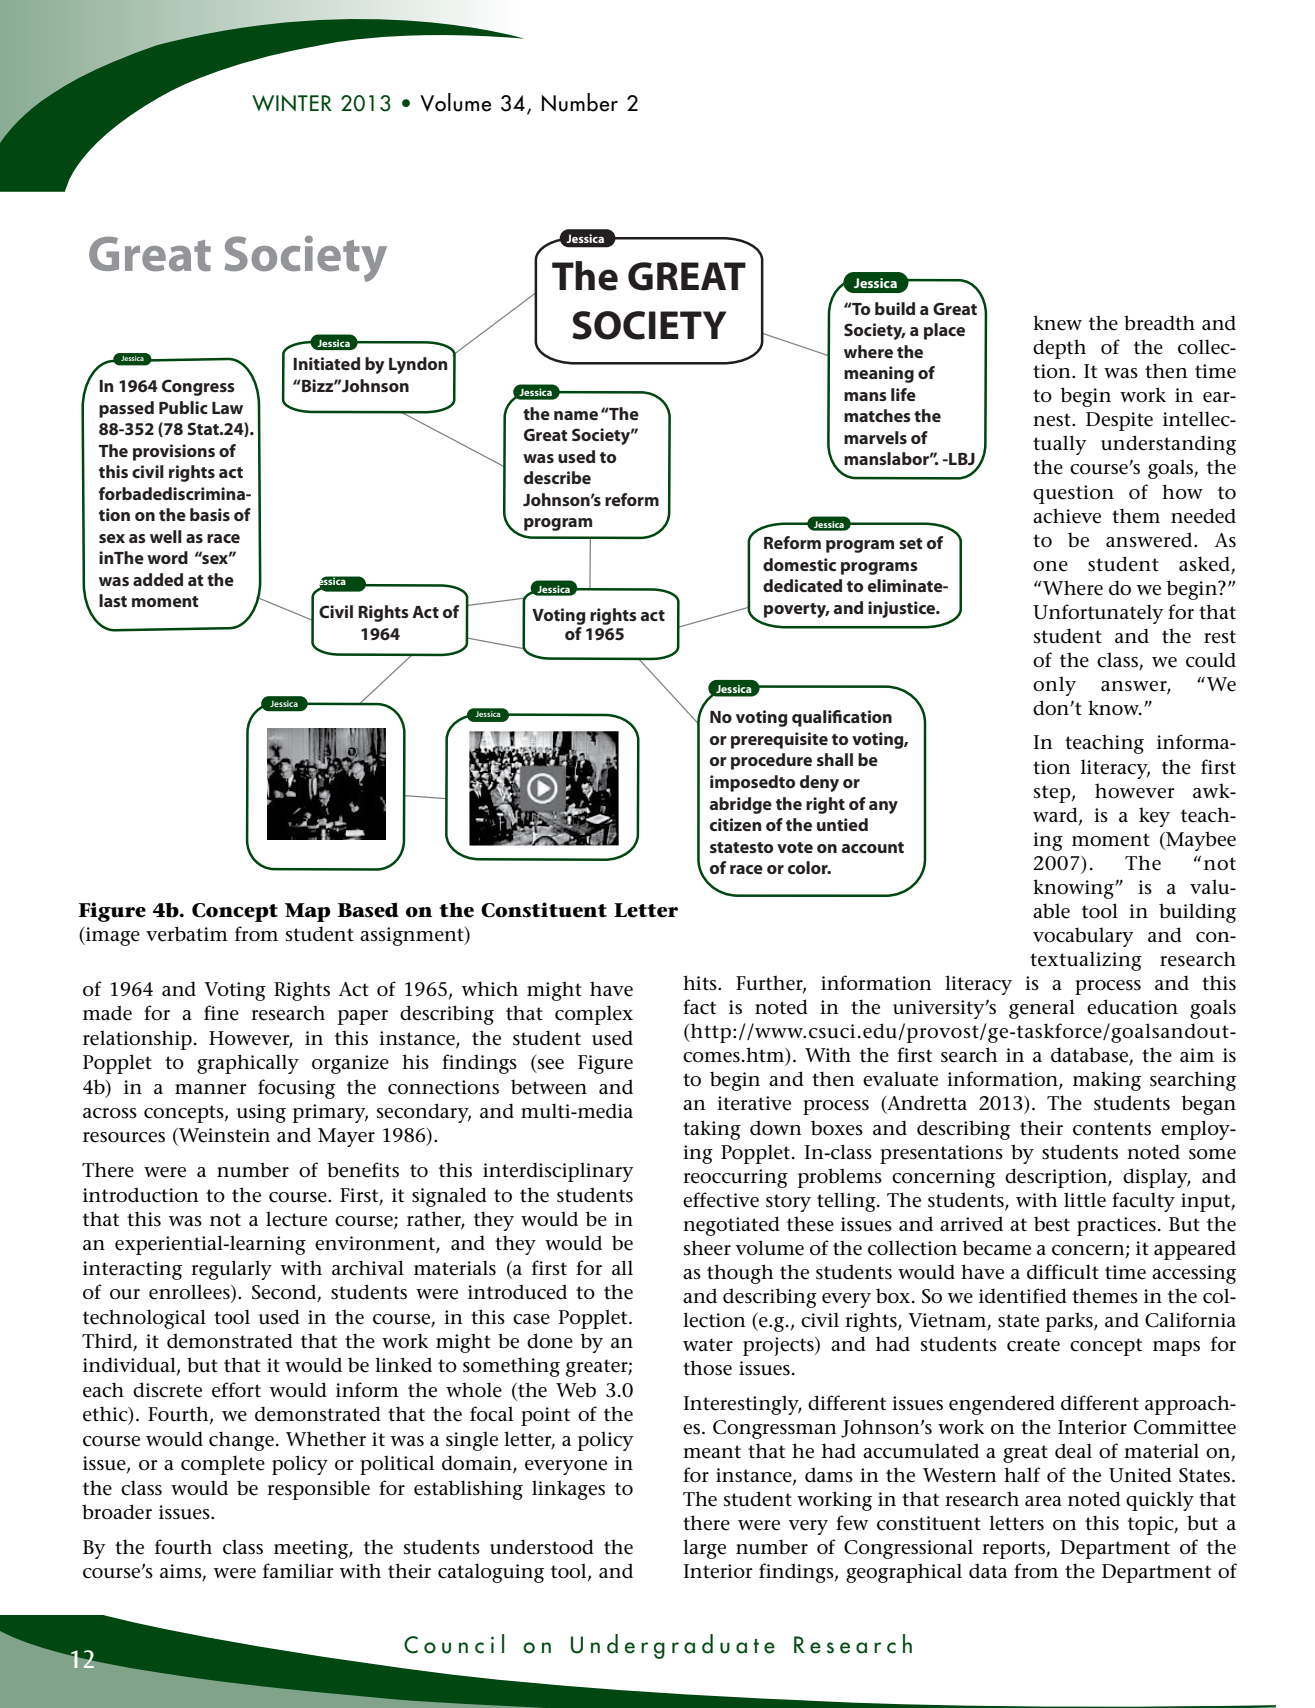 This page has width=1315, height=1708. What do you see at coordinates (1083, 937) in the page?
I see `vocabulary` at bounding box center [1083, 937].
